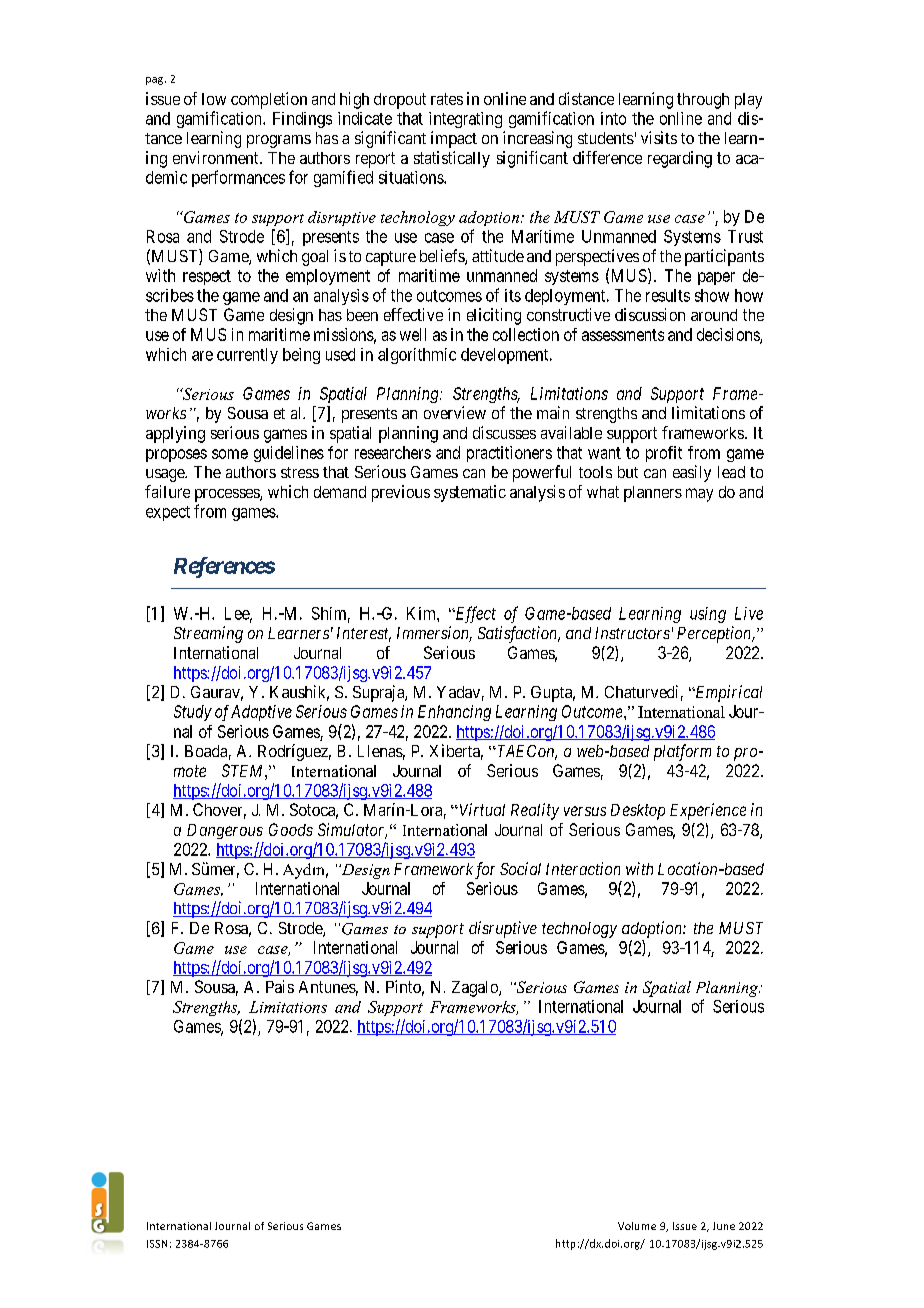 The image size is (924, 1308). What do you see at coordinates (724, 1226) in the screenshot?
I see `June` at bounding box center [724, 1226].
